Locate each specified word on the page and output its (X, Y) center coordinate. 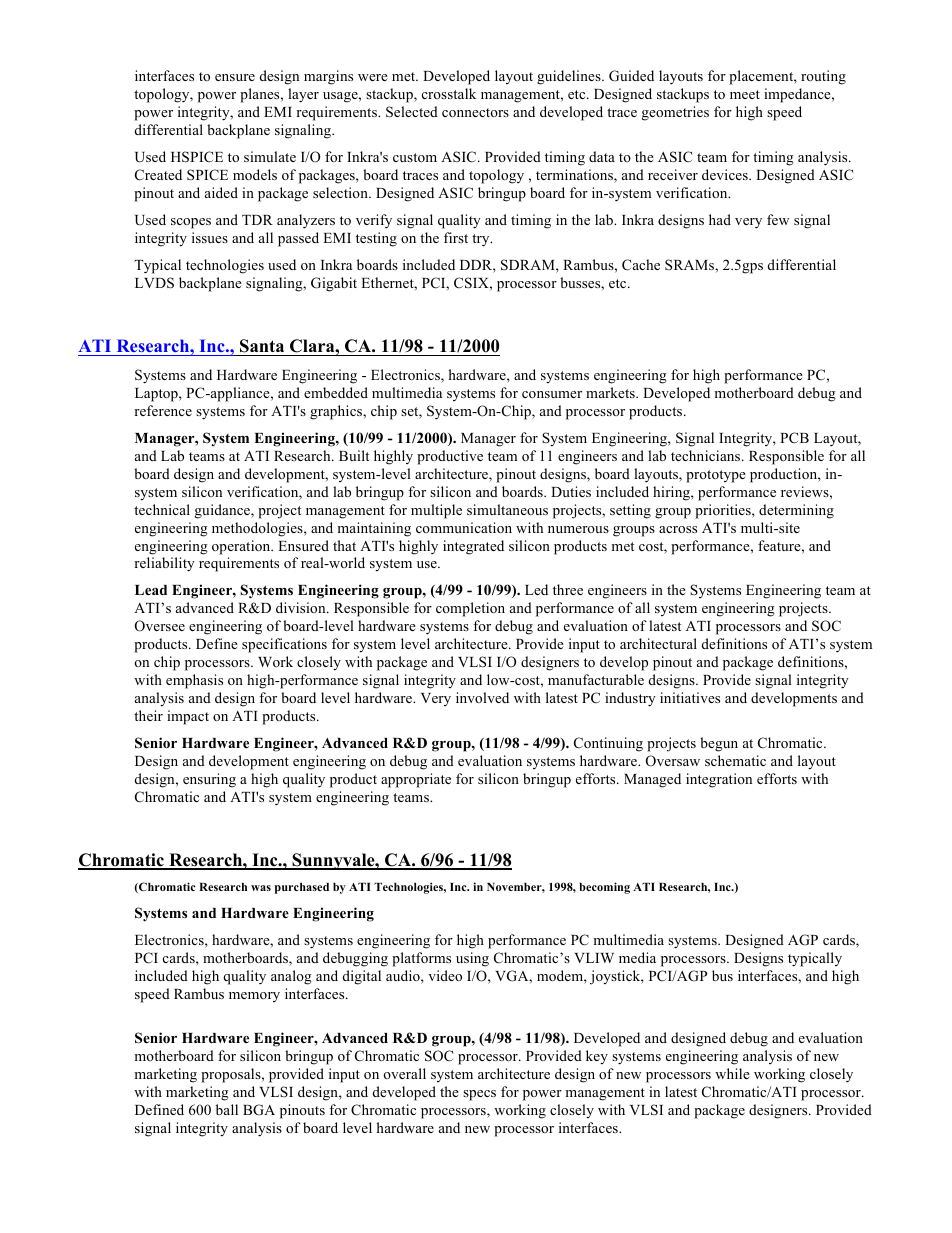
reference (163, 410)
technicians (707, 455)
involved (482, 697)
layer (303, 95)
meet (745, 94)
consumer (552, 394)
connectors (475, 112)
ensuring (209, 780)
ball (227, 1109)
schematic (735, 760)
